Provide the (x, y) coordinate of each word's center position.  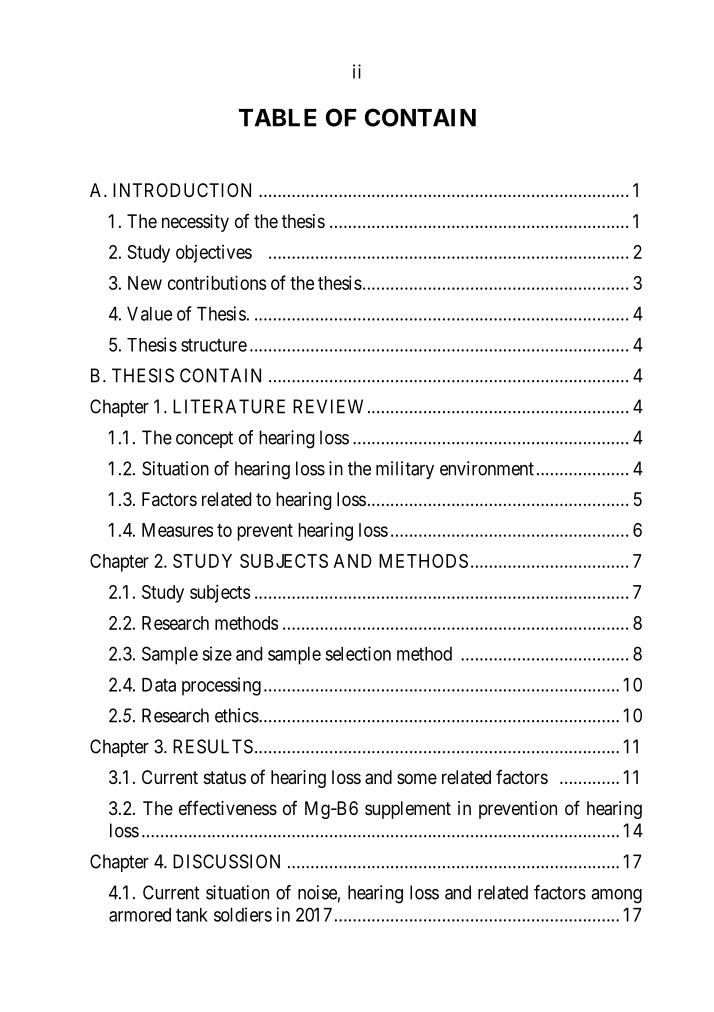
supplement (408, 810)
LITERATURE (229, 406)
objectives (214, 254)
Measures (177, 530)
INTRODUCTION (182, 190)
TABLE (278, 118)
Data (159, 685)
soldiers (243, 914)
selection (358, 653)
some (417, 778)
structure (214, 345)
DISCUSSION (226, 861)
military (405, 470)
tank (192, 915)
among (616, 896)
